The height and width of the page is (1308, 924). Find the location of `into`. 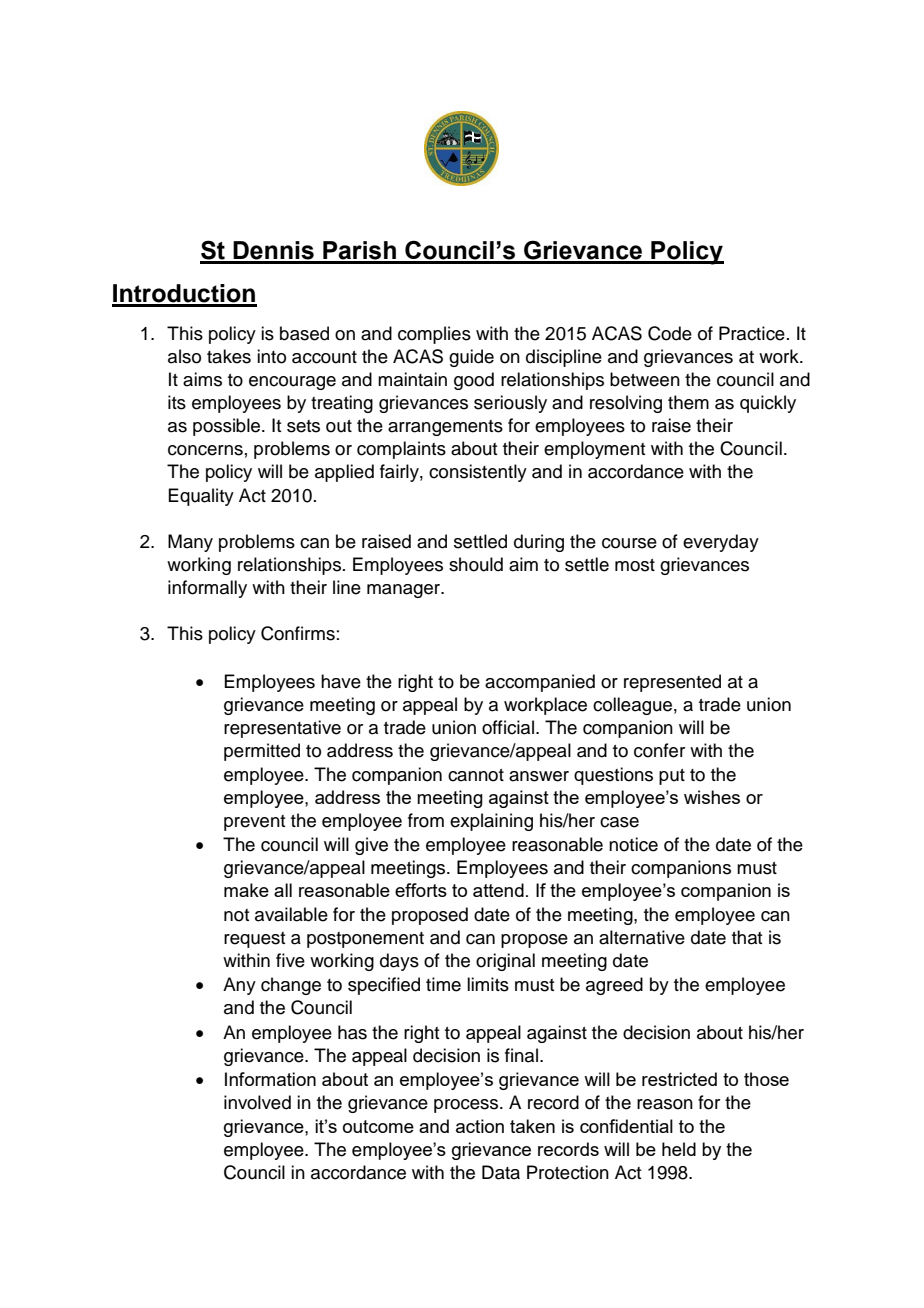

into is located at coordinates (271, 356).
